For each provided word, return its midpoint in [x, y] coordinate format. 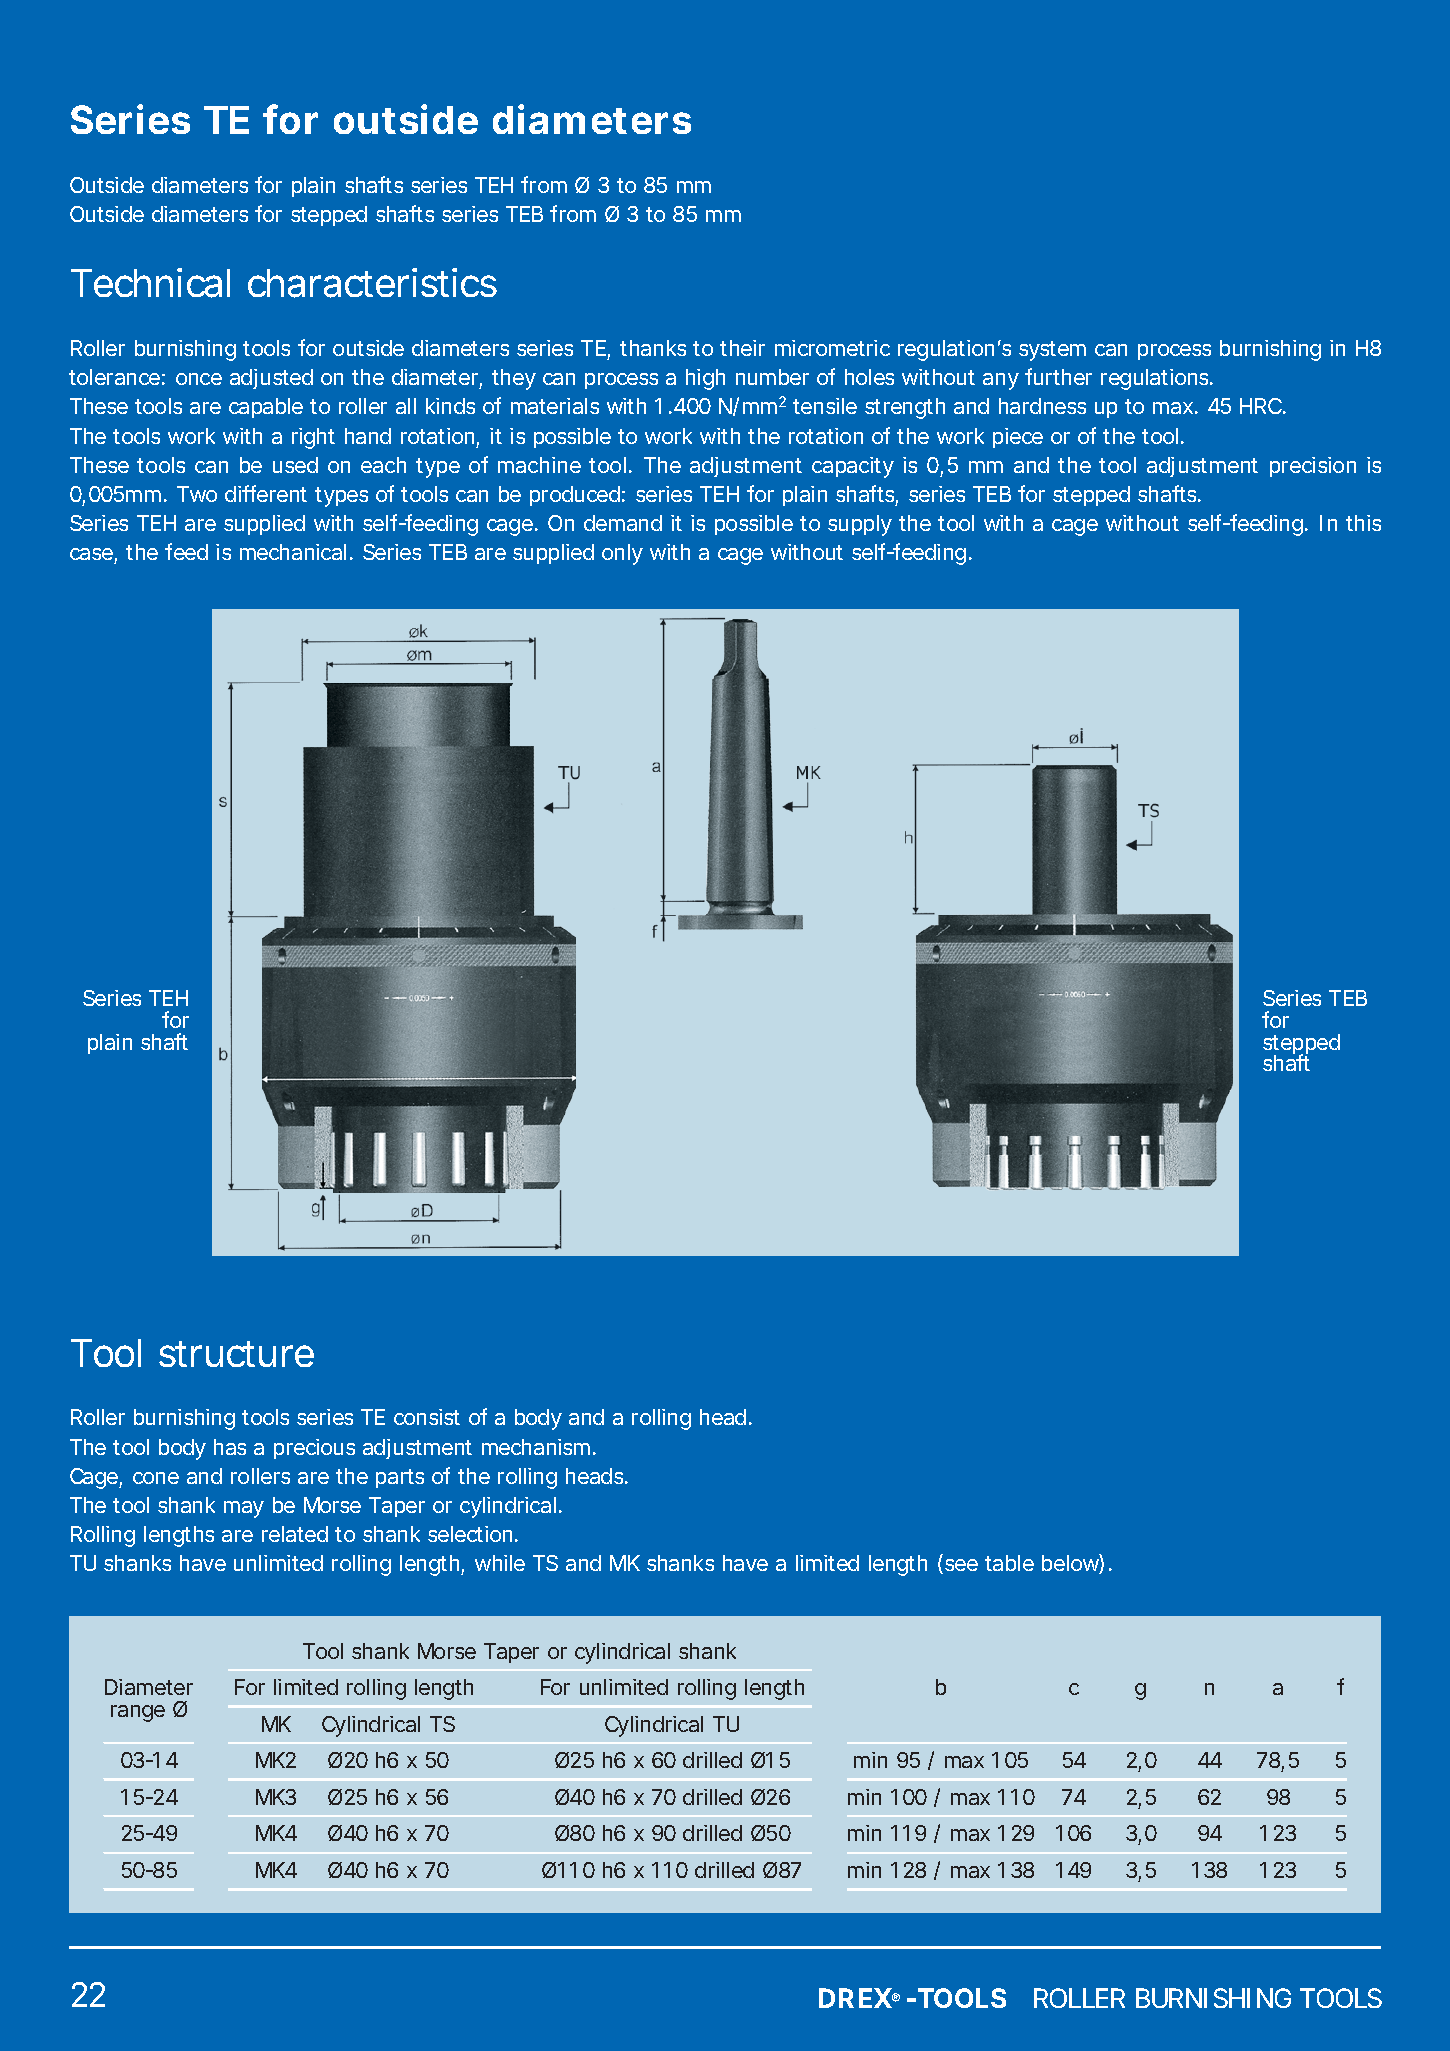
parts [400, 1478]
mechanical [293, 552]
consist [427, 1417]
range [138, 1713]
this [1363, 523]
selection [470, 1534]
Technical [150, 283]
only [622, 554]
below [1070, 1563]
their [742, 348]
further [1058, 376]
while [500, 1563]
